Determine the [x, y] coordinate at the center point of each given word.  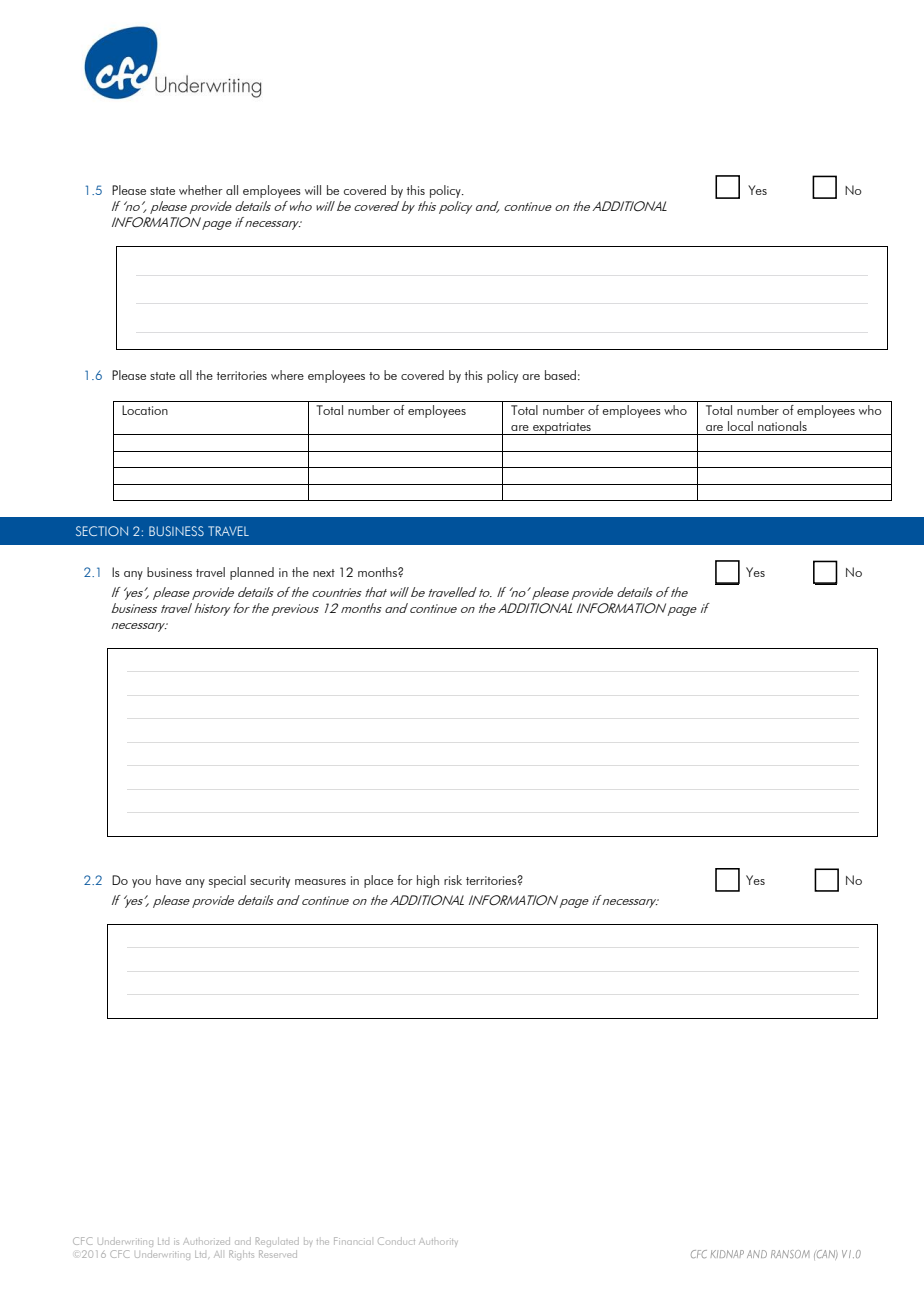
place [378, 881]
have [168, 880]
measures [320, 882]
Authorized [206, 1241]
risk [453, 880]
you [141, 883]
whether [201, 190]
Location [145, 410]
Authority [438, 1241]
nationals [782, 426]
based [560, 375]
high [428, 881]
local [740, 426]
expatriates [562, 428]
